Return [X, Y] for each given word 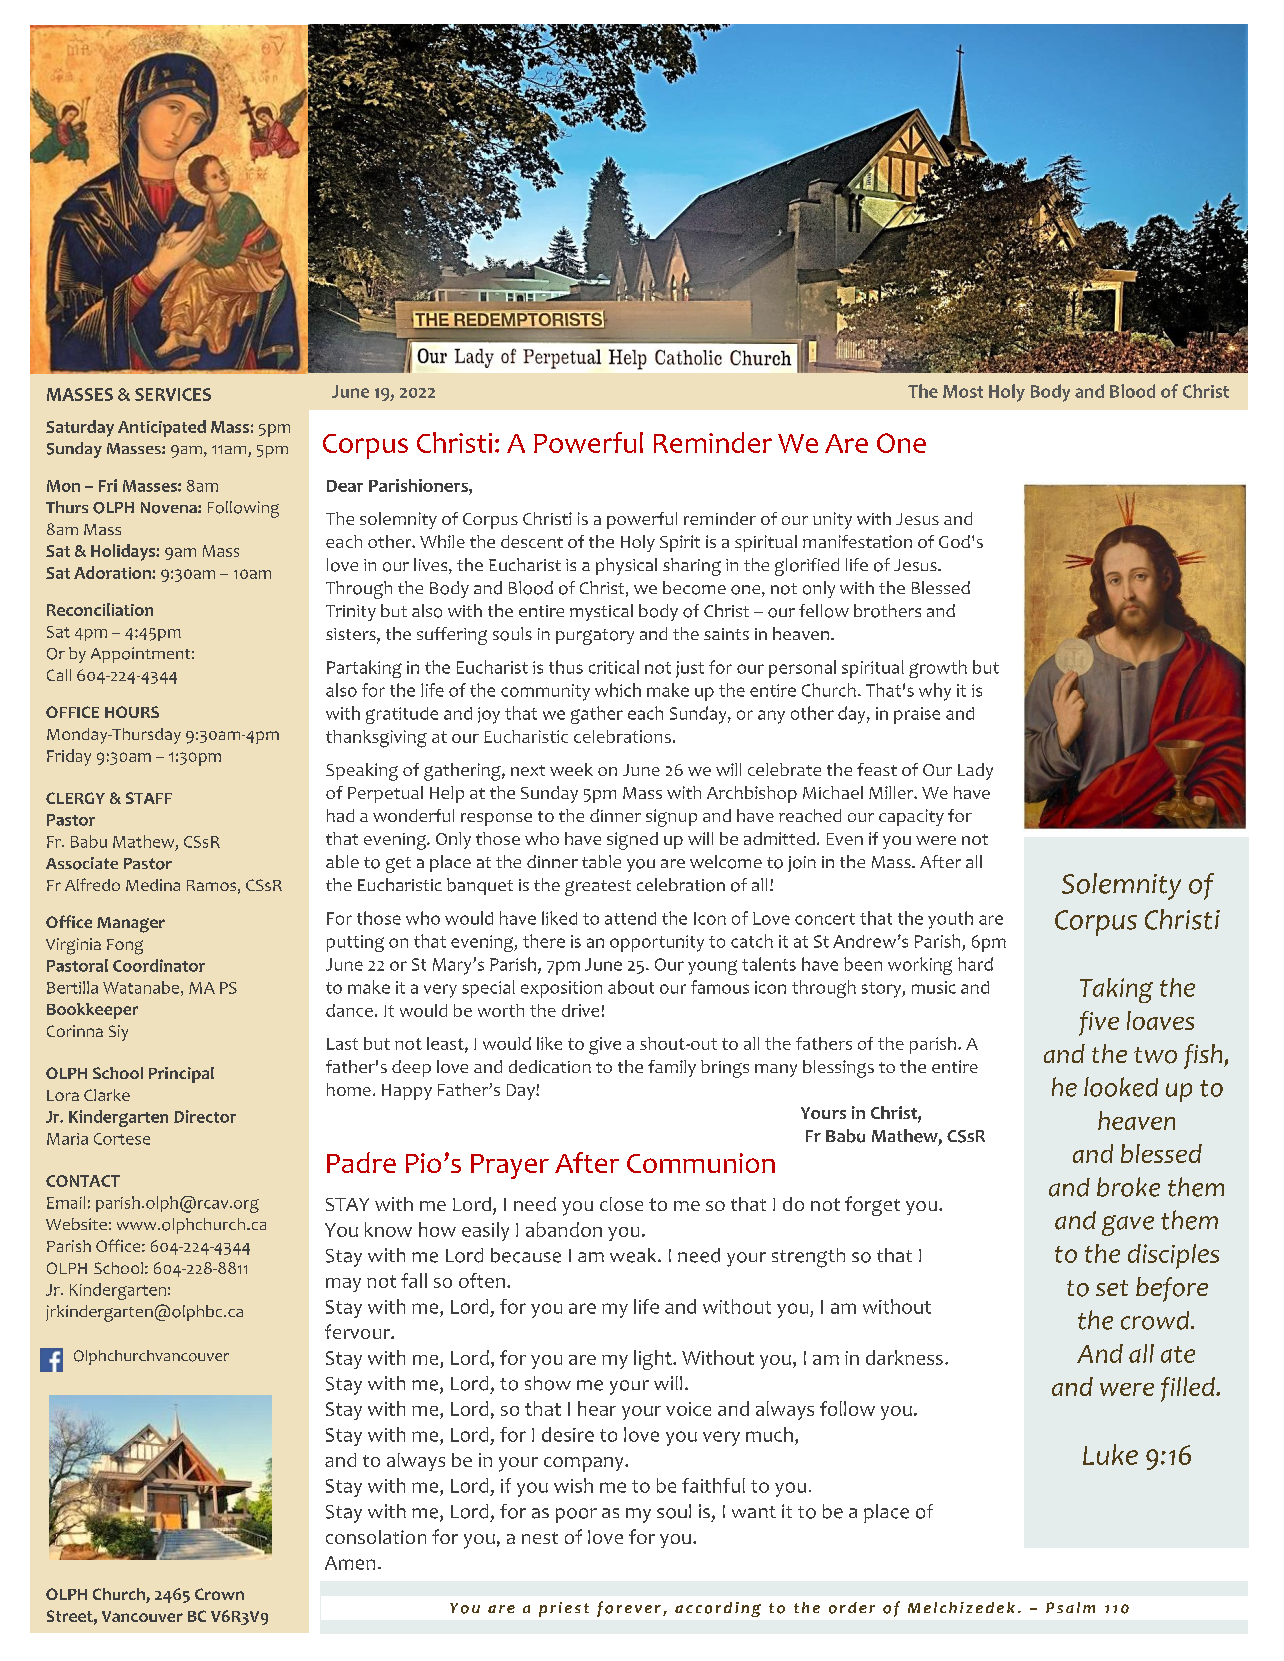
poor [576, 1515]
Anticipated [162, 428]
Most [963, 391]
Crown [219, 1594]
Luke [1110, 1454]
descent [532, 541]
